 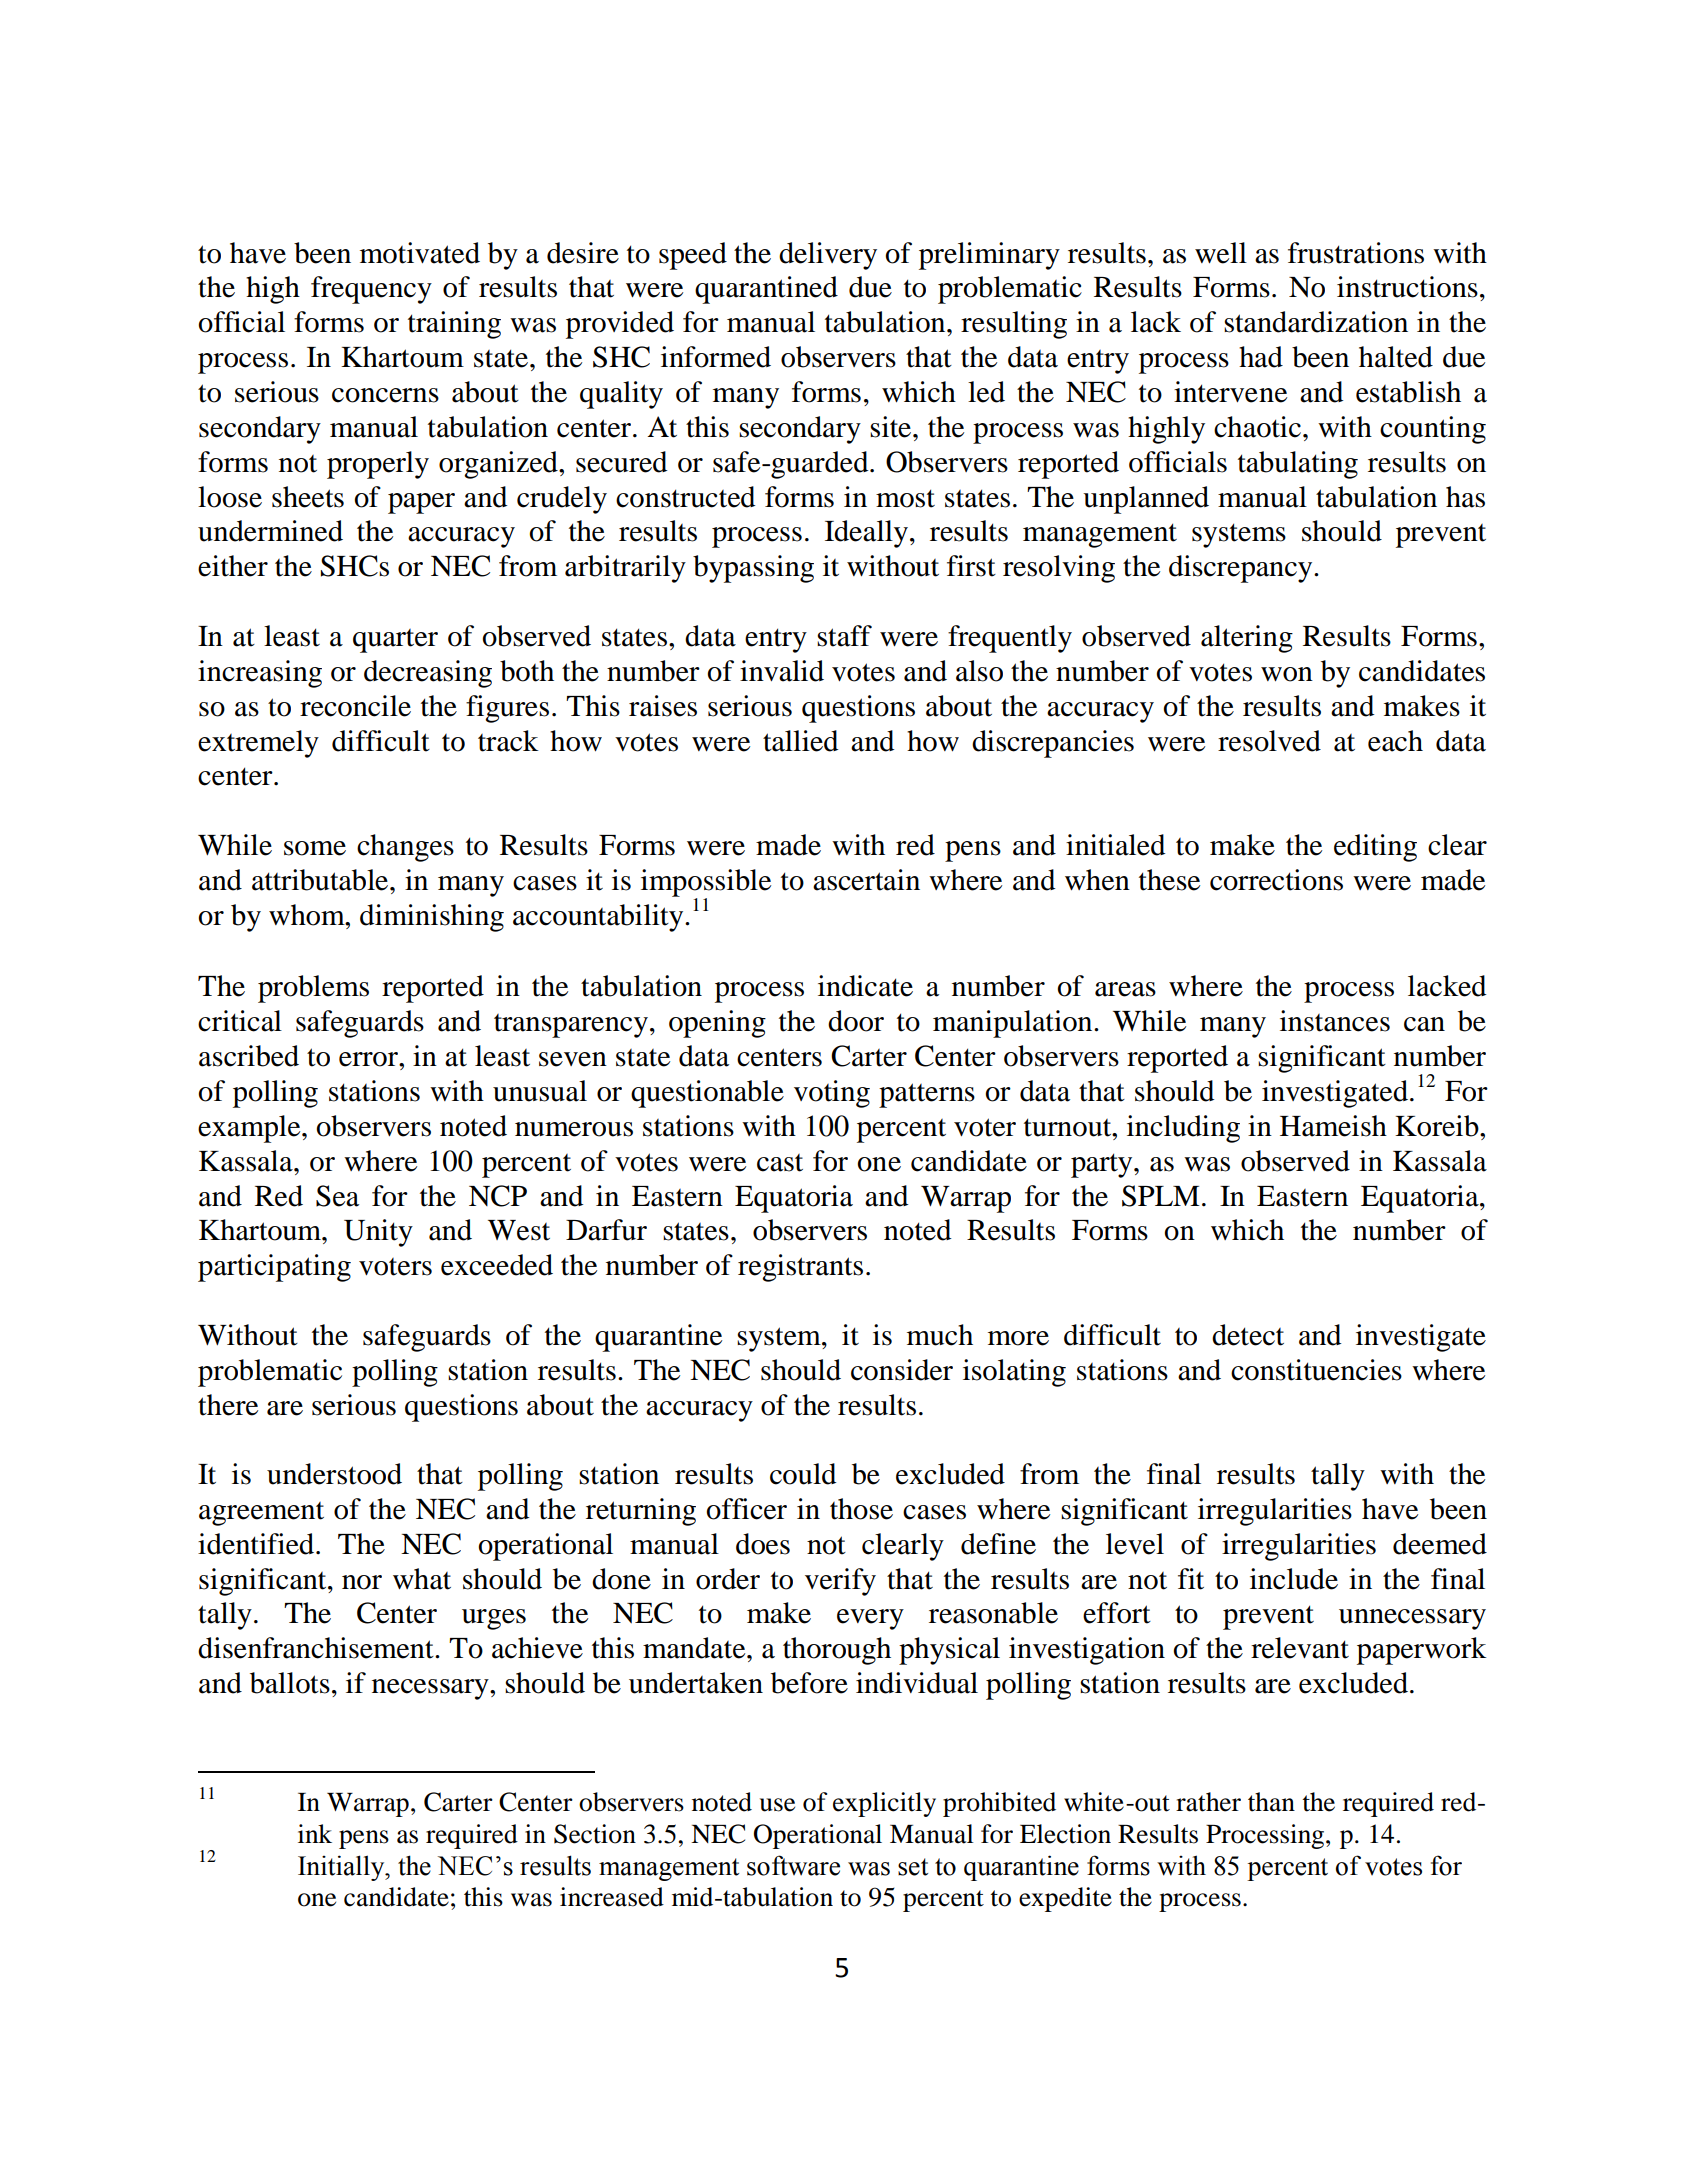 I want to click on frequency, so click(x=371, y=290).
